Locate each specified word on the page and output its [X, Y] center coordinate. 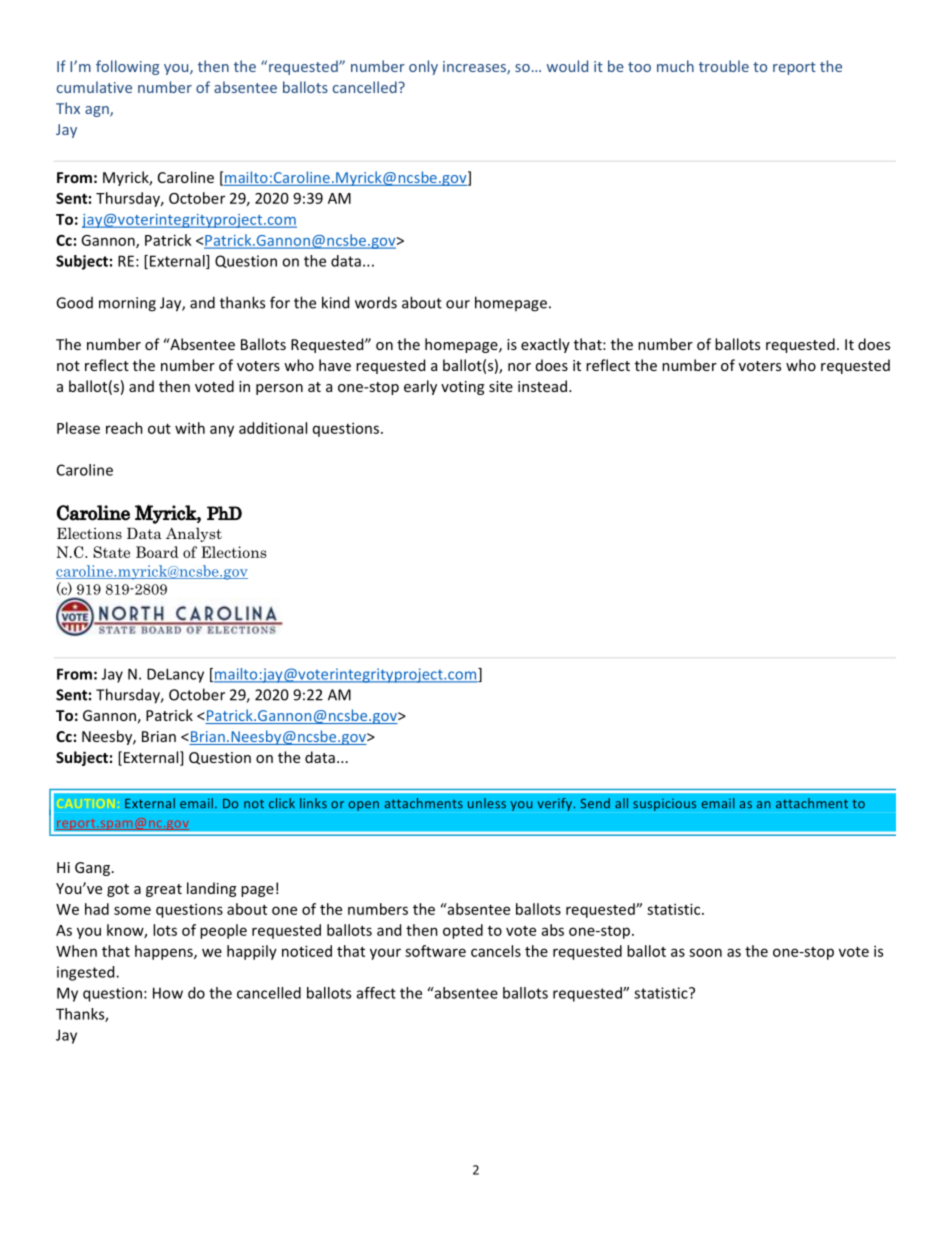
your [385, 954]
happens [165, 952]
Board [157, 552]
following [127, 67]
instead [542, 386]
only [423, 67]
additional [273, 428]
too [639, 67]
